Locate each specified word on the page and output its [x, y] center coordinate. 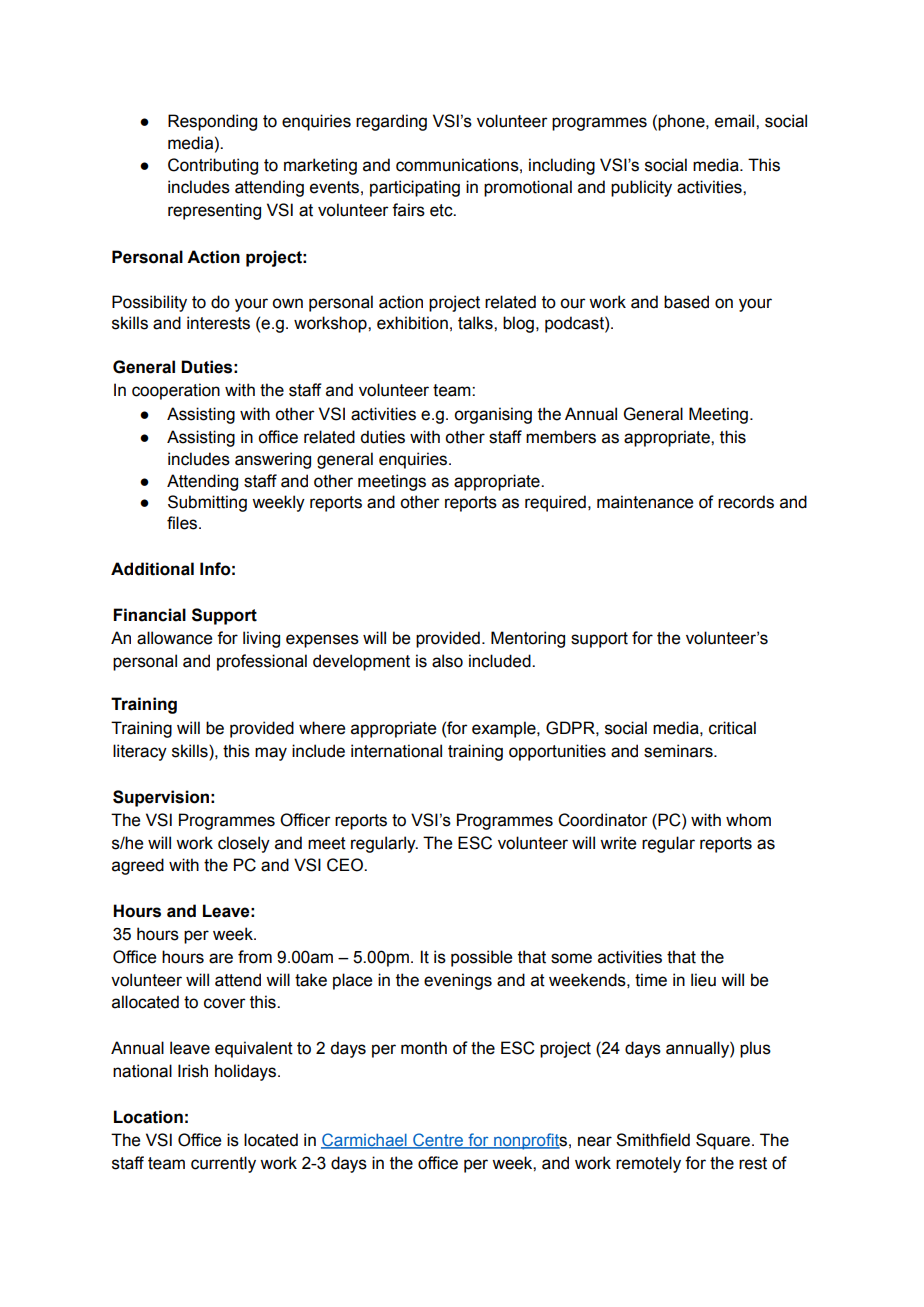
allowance [174, 638]
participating [415, 188]
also [447, 661]
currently [223, 1164]
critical [732, 728]
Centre [438, 1141]
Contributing [213, 166]
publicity [641, 188]
